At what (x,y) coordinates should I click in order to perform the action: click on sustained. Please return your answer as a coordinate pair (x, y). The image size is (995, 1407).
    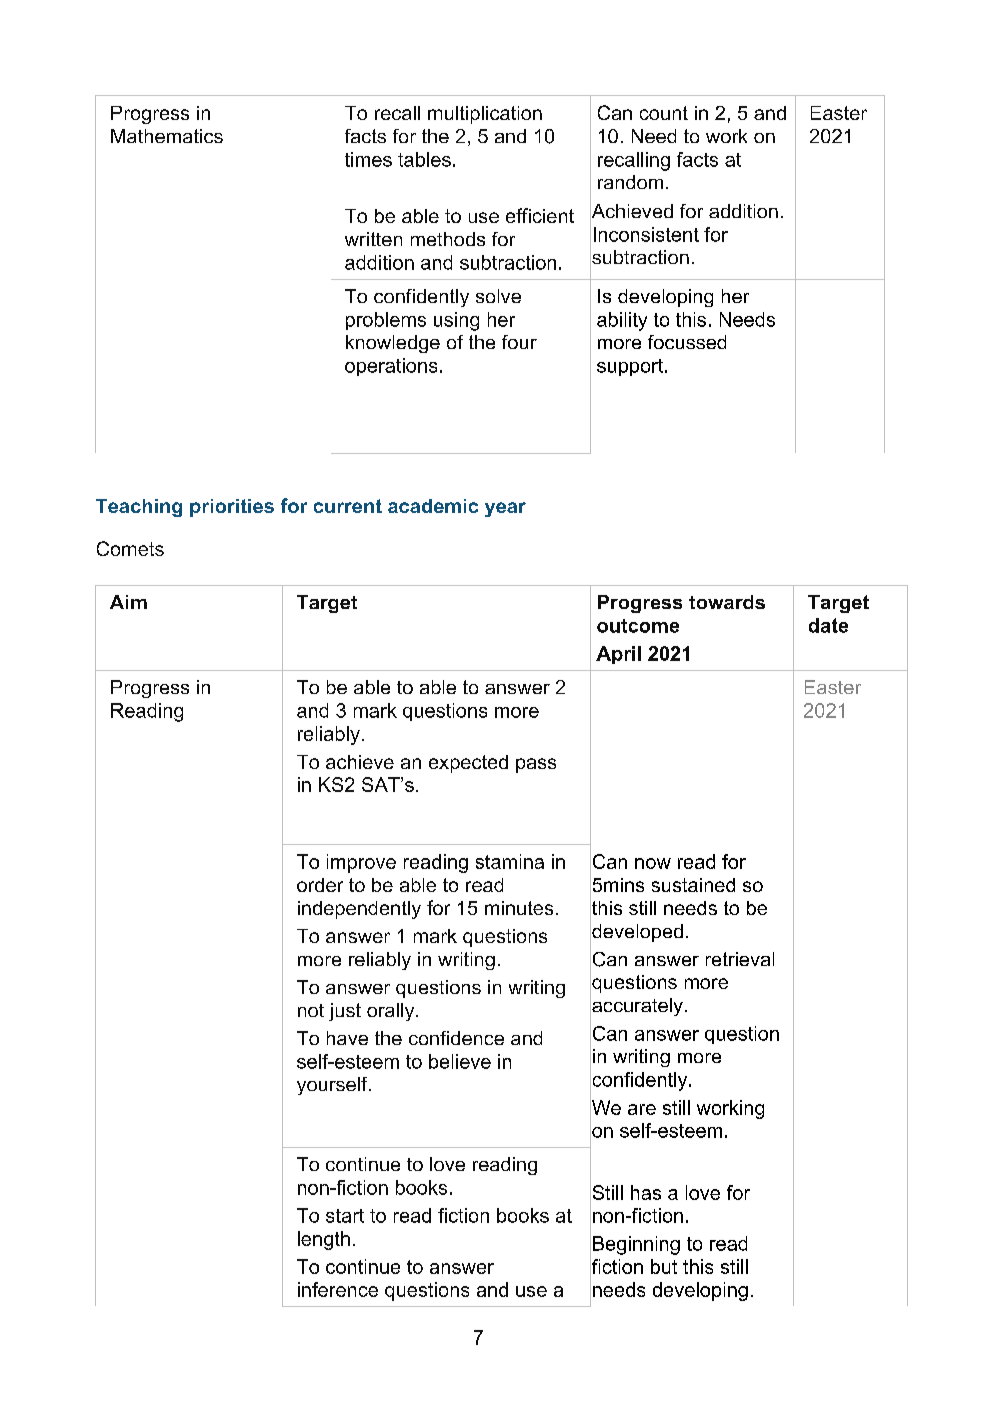
    Looking at the image, I should click on (693, 885).
